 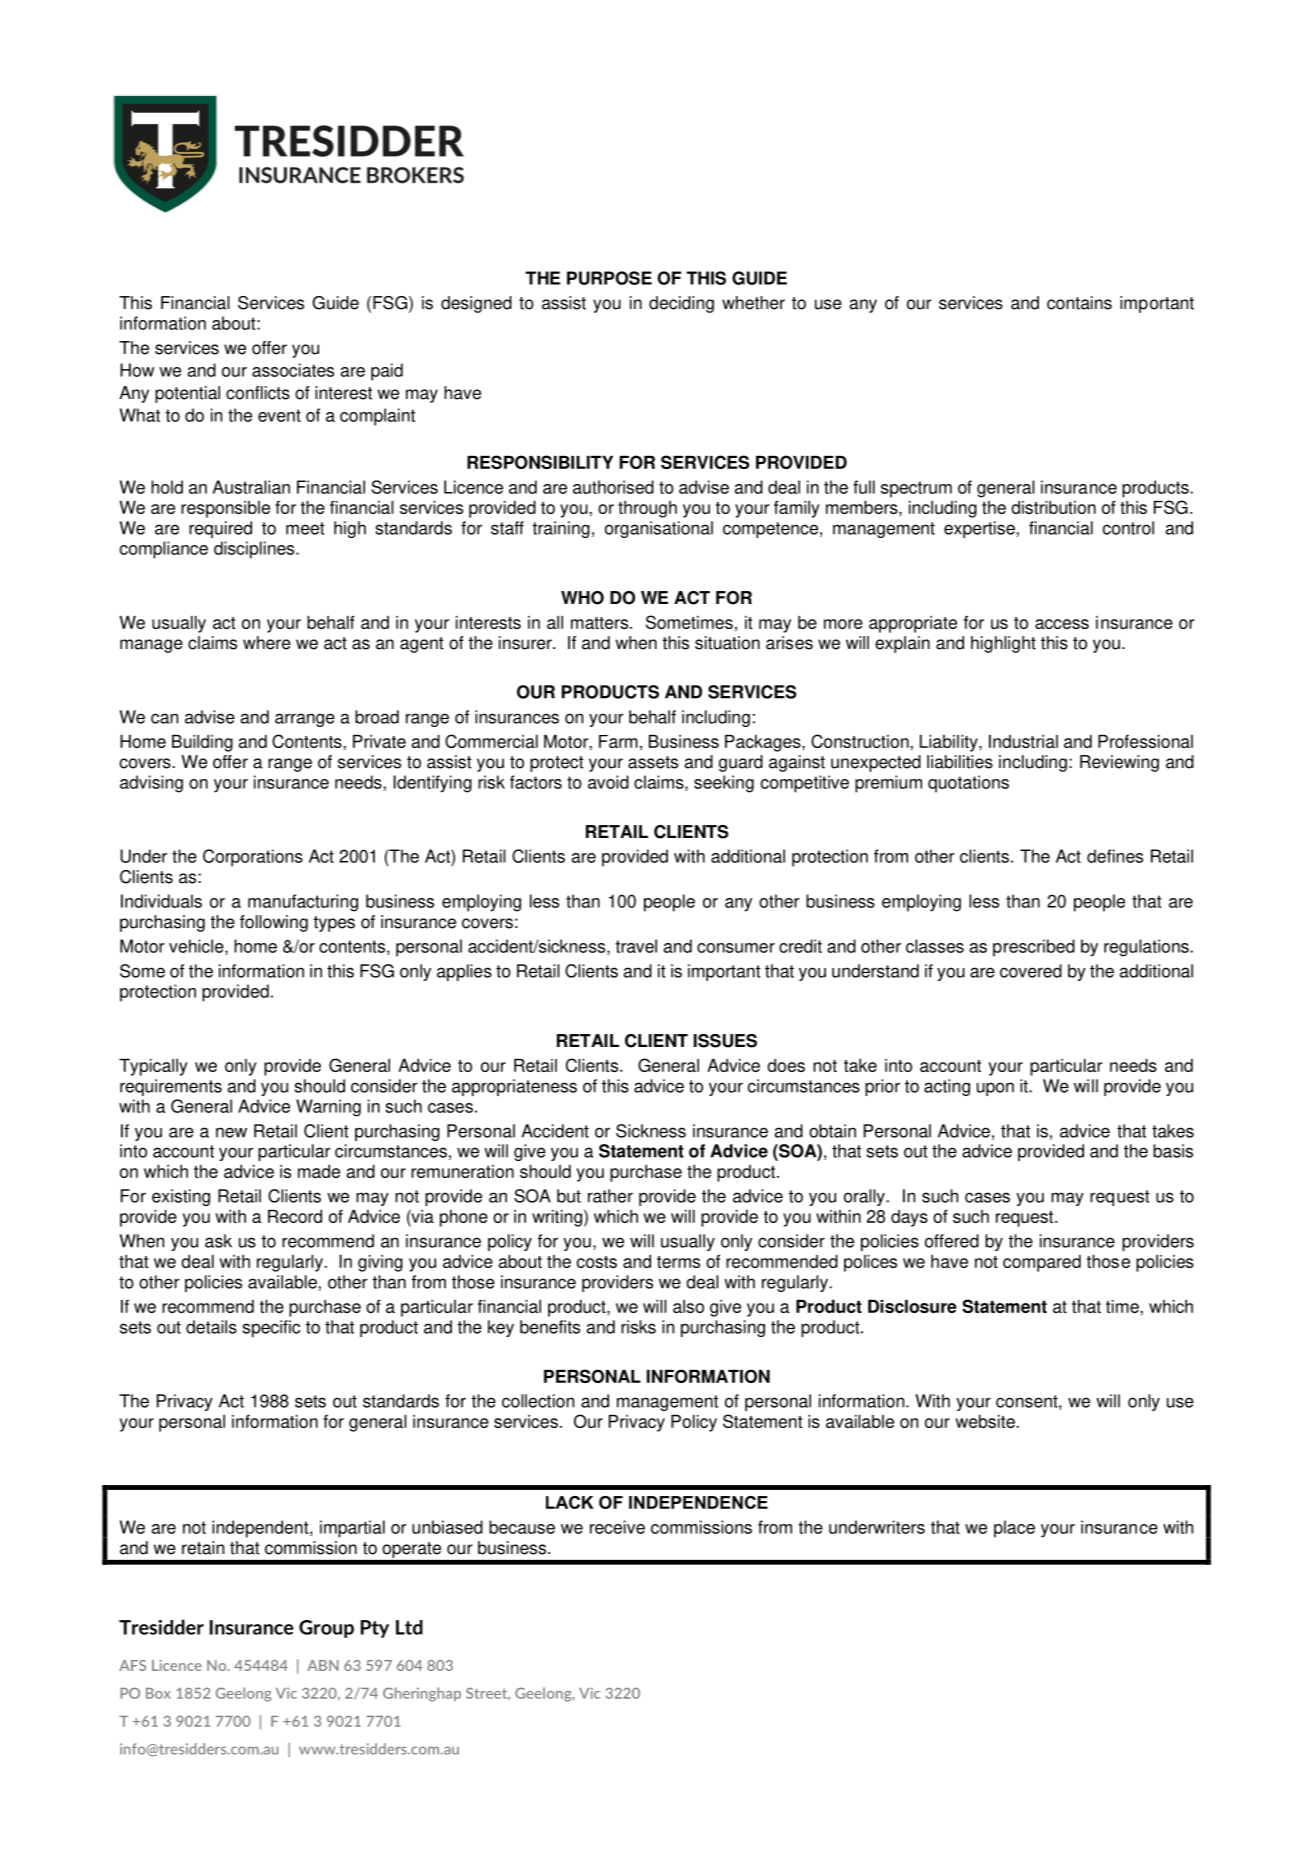 What do you see at coordinates (1062, 624) in the image?
I see `access` at bounding box center [1062, 624].
